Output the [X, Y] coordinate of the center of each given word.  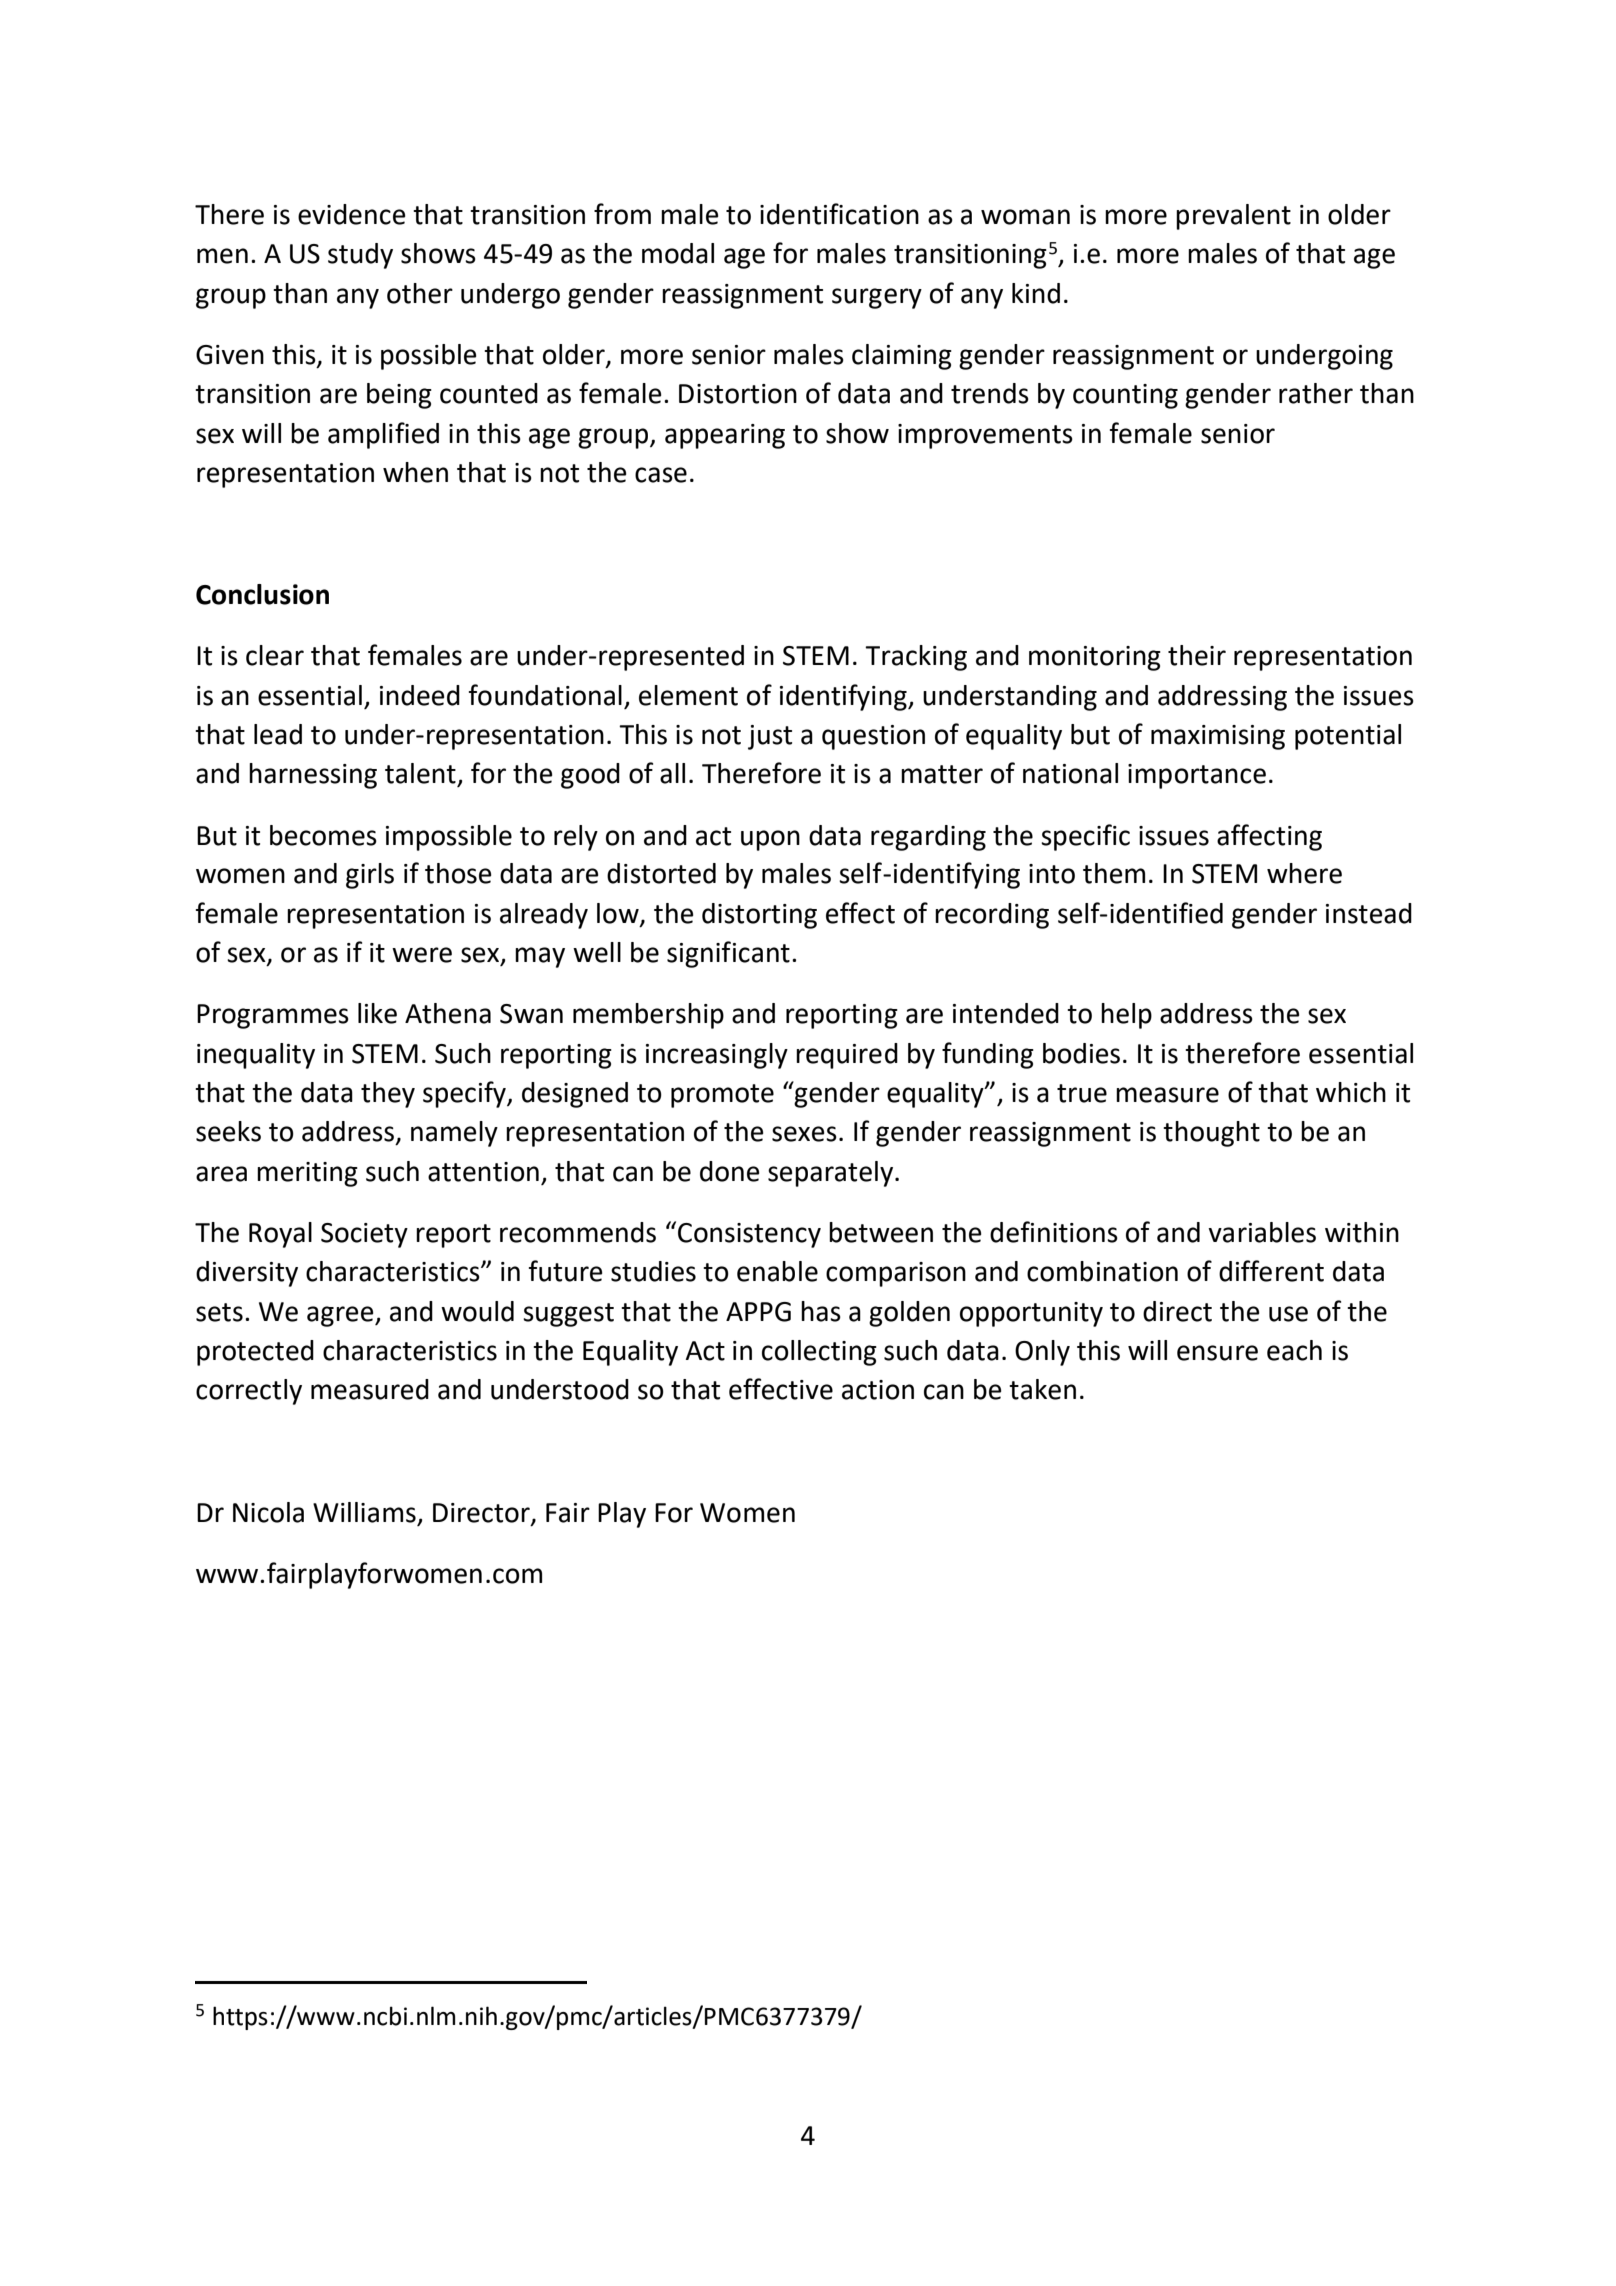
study [360, 256]
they [388, 1095]
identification [839, 214]
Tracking [916, 658]
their [1197, 655]
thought [1211, 1134]
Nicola [268, 1512]
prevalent [1233, 217]
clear [275, 655]
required [847, 1056]
